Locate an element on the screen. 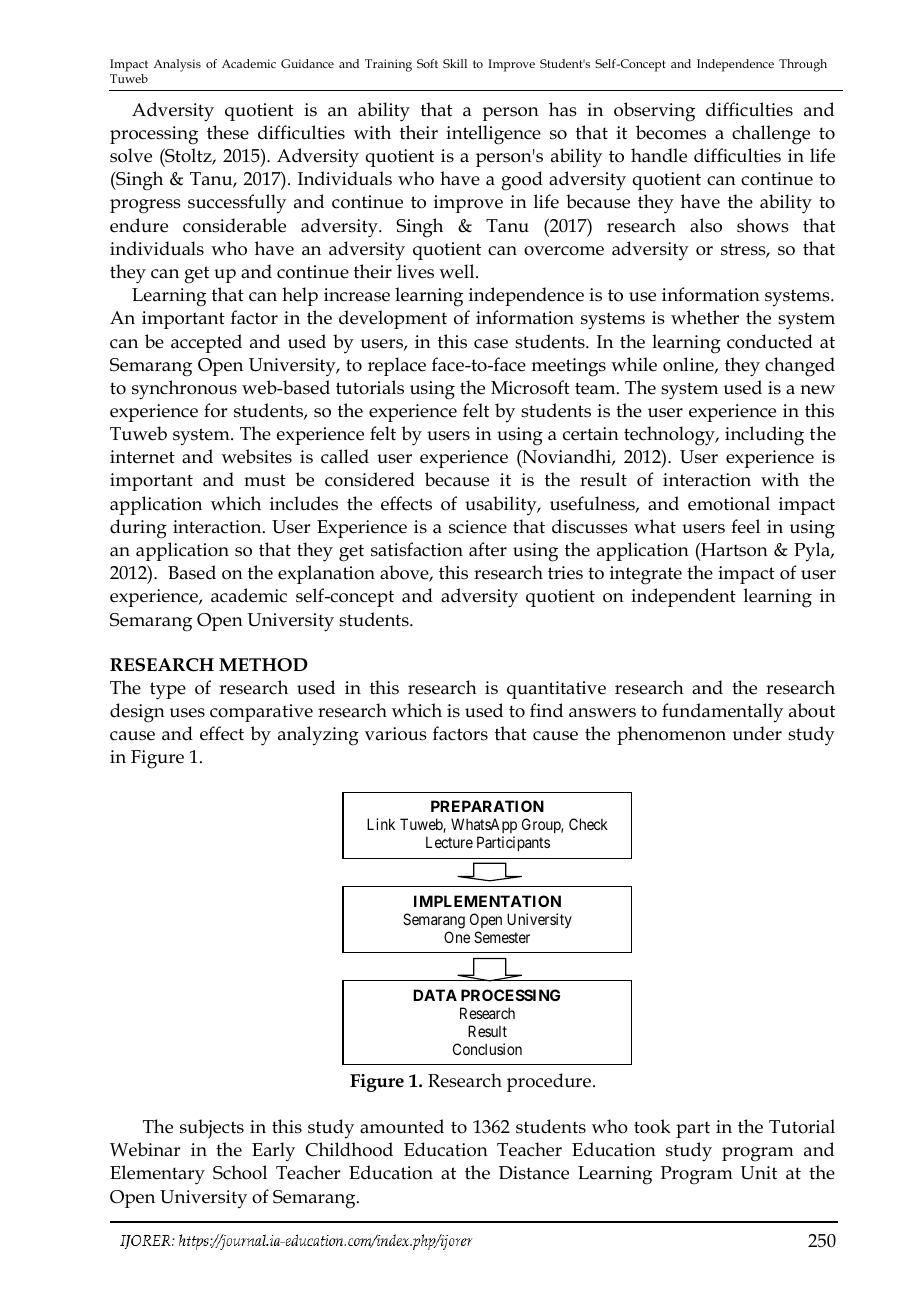  Distance is located at coordinates (534, 1173).
